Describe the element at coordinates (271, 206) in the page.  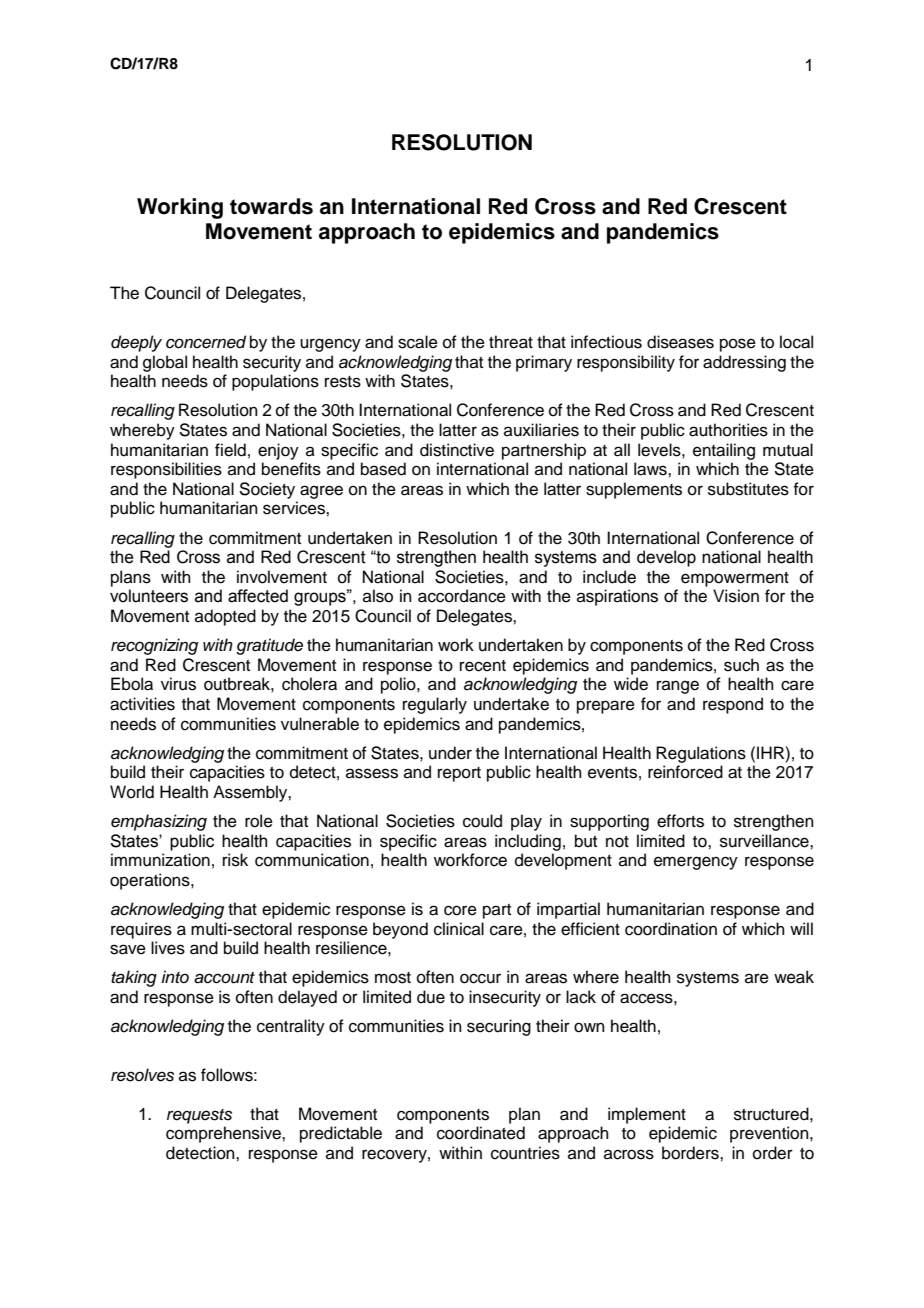
I see `towards` at that location.
